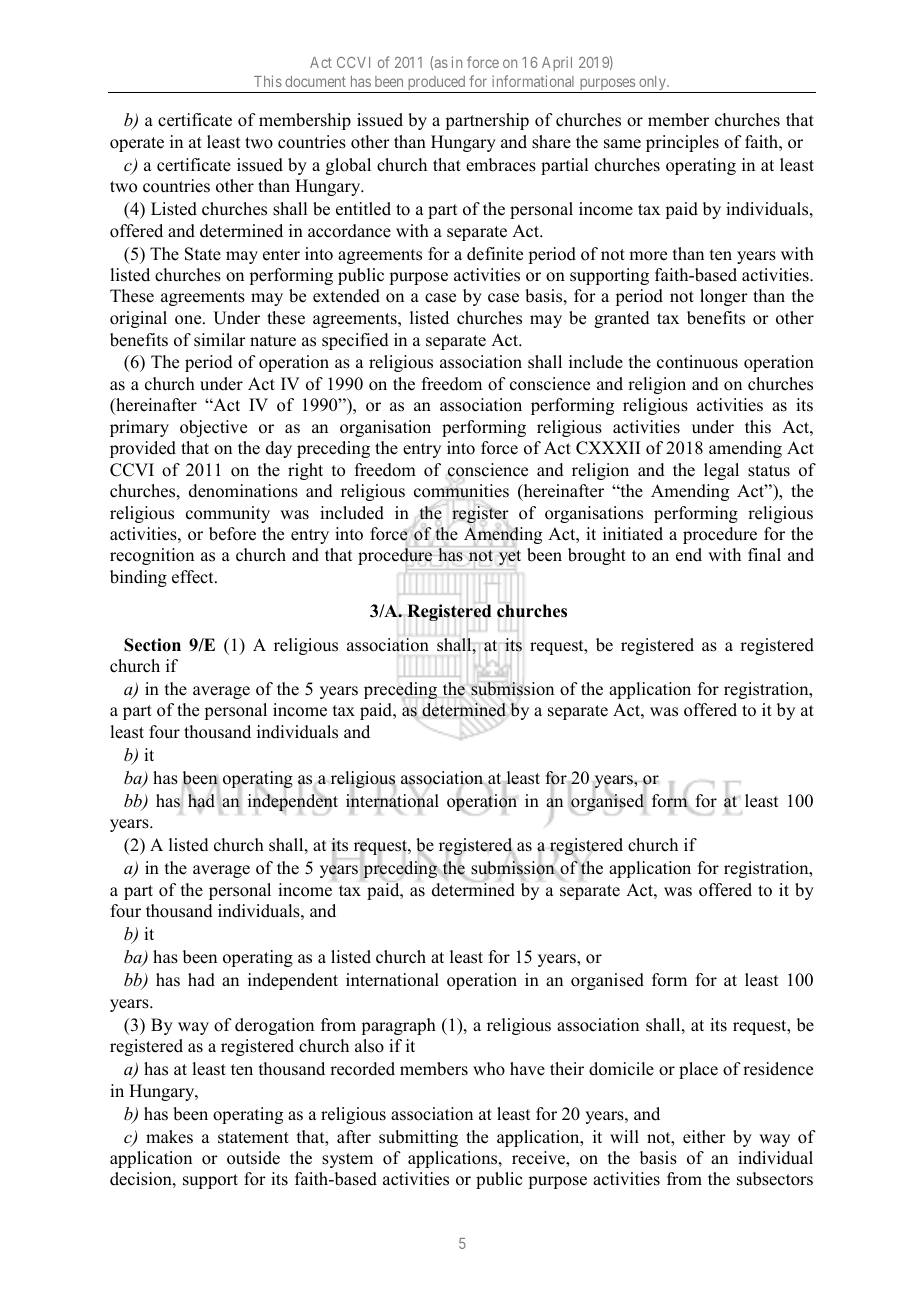  I want to click on outside, so click(253, 1158).
